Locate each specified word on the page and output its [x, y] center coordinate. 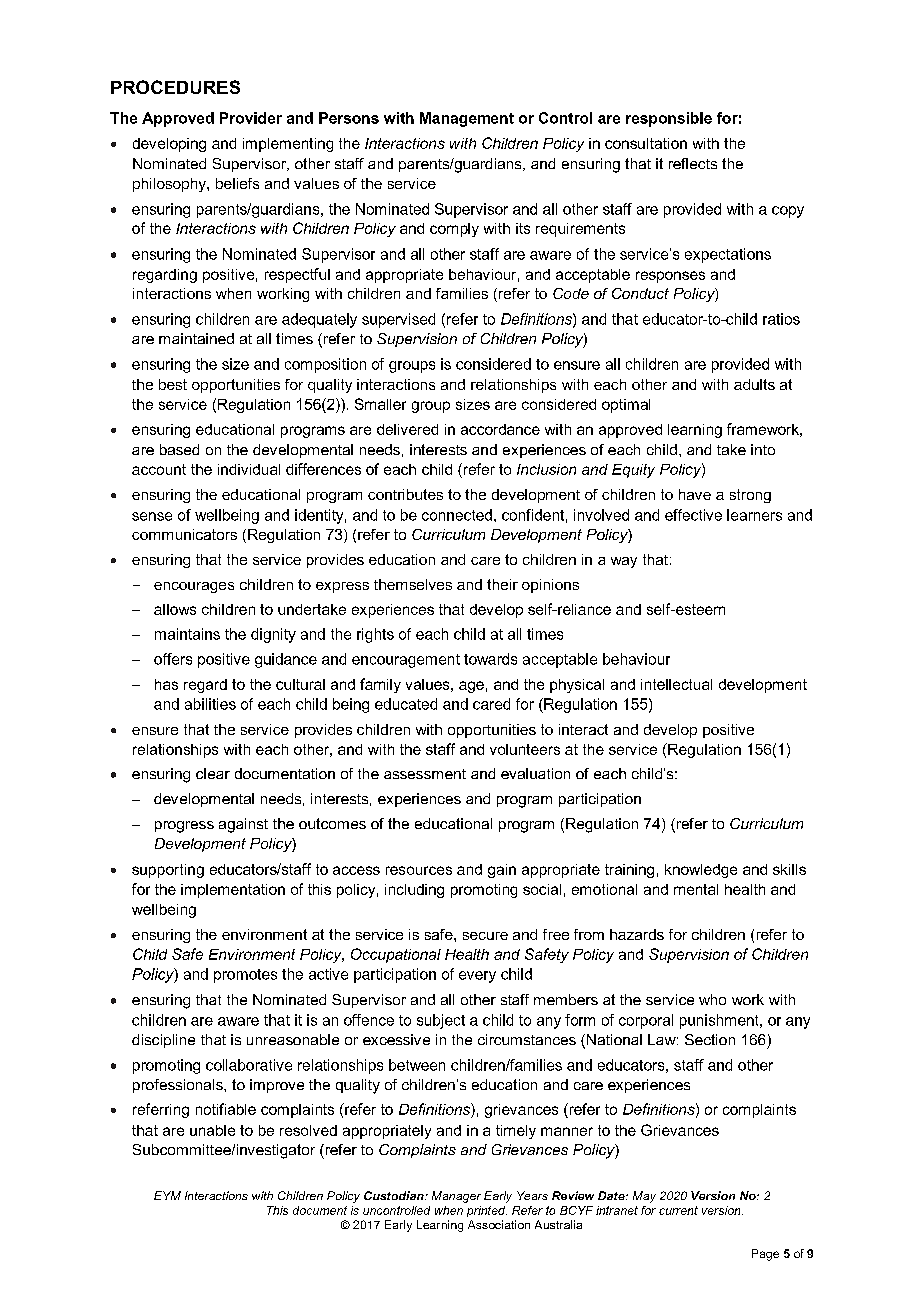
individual [249, 469]
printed [487, 1211]
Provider [251, 118]
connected [457, 515]
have [695, 494]
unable [212, 1130]
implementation [233, 891]
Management [467, 119]
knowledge [701, 871]
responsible [669, 119]
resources [419, 870]
